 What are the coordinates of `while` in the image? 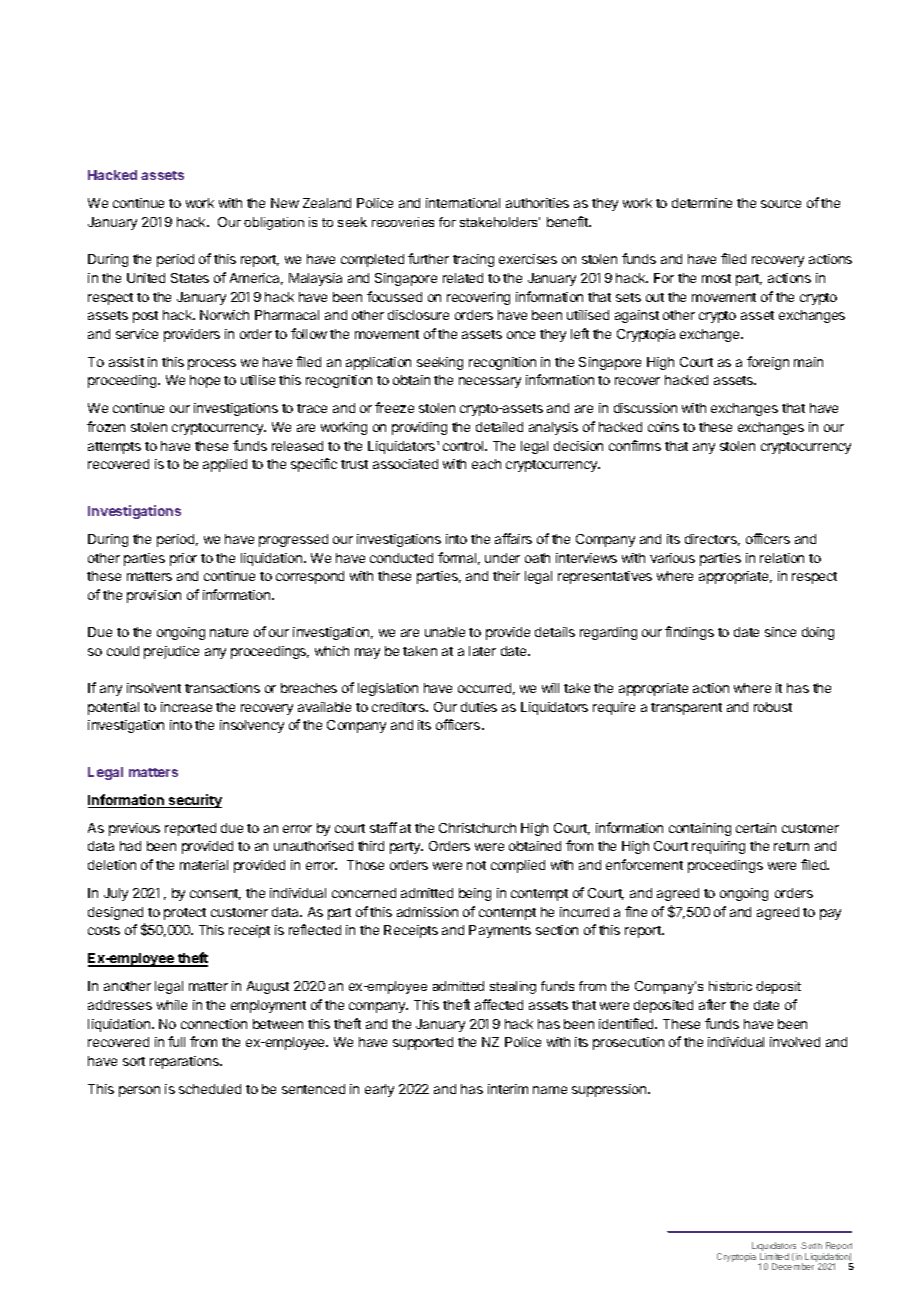 It's located at (172, 1005).
